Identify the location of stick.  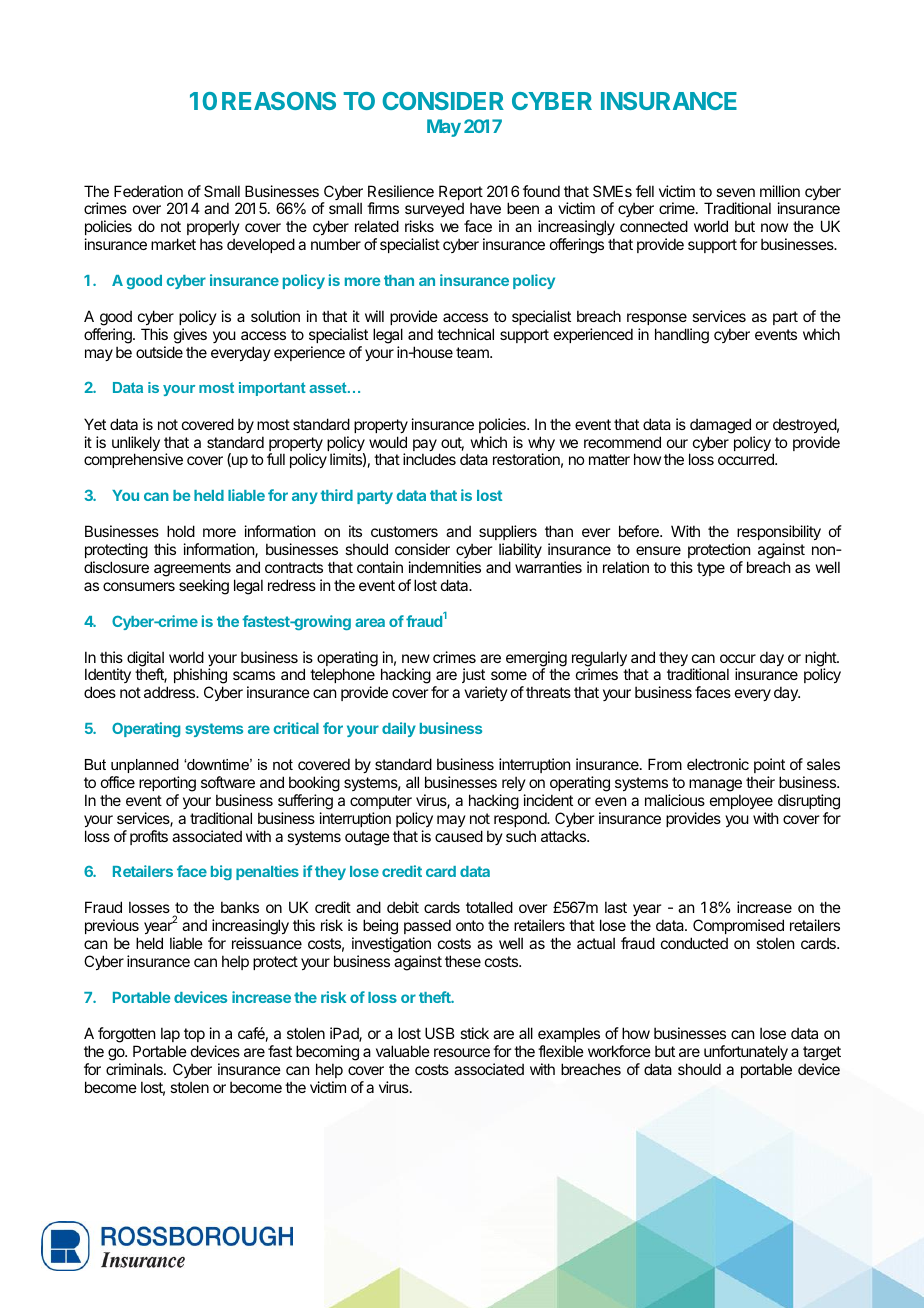
(474, 1033).
